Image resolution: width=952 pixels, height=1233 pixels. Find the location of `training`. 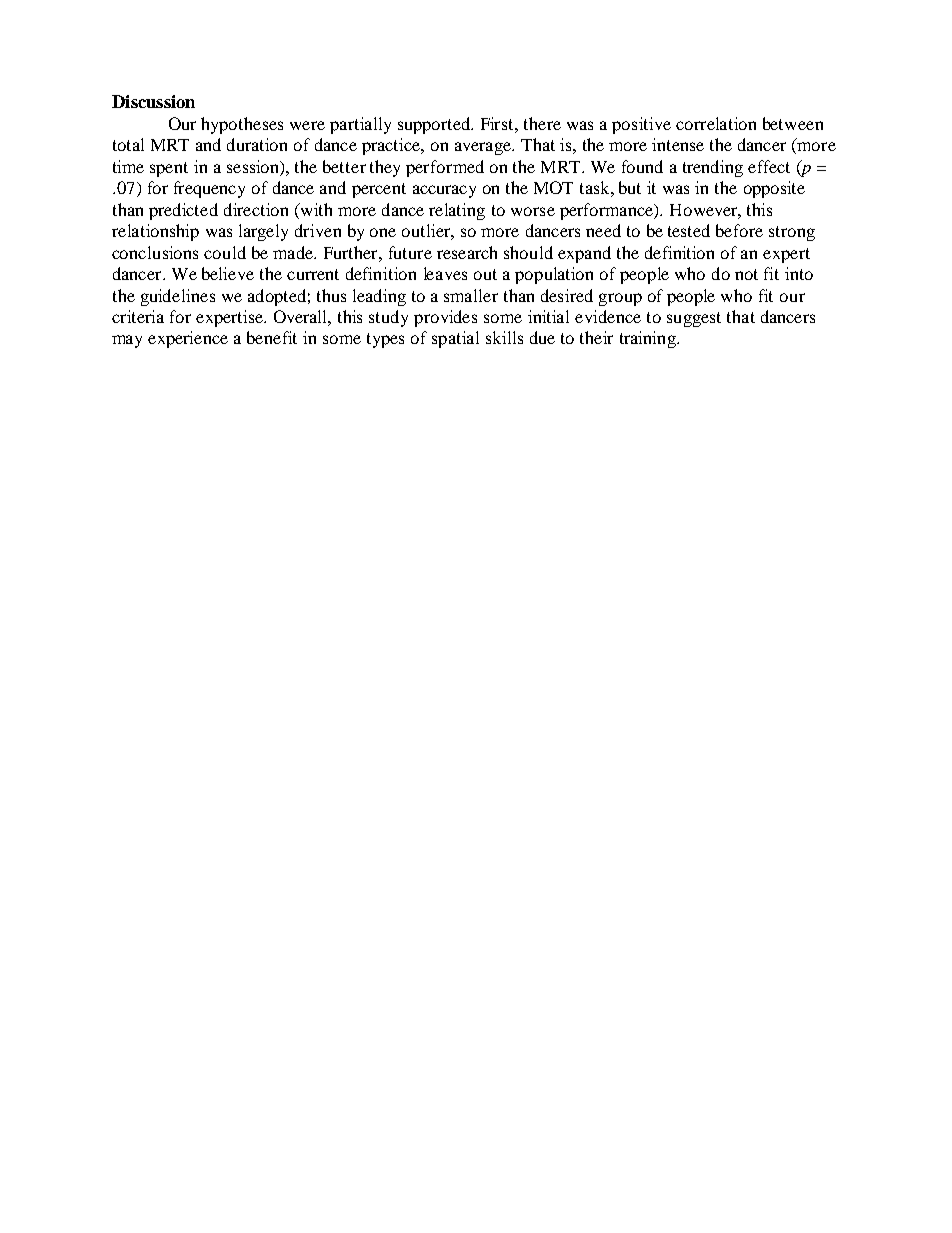

training is located at coordinates (649, 339).
